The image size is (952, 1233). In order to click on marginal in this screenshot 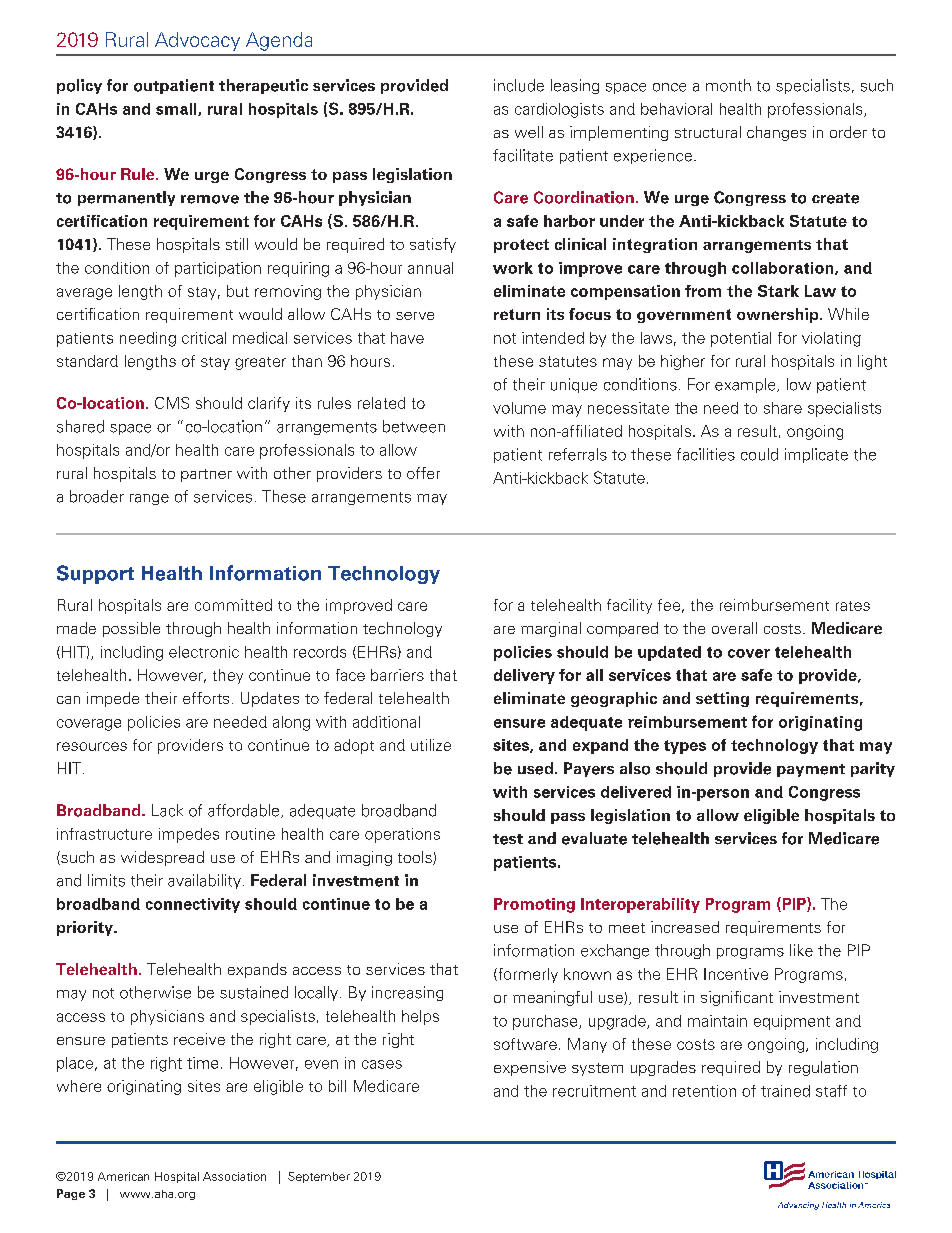, I will do `click(551, 629)`.
